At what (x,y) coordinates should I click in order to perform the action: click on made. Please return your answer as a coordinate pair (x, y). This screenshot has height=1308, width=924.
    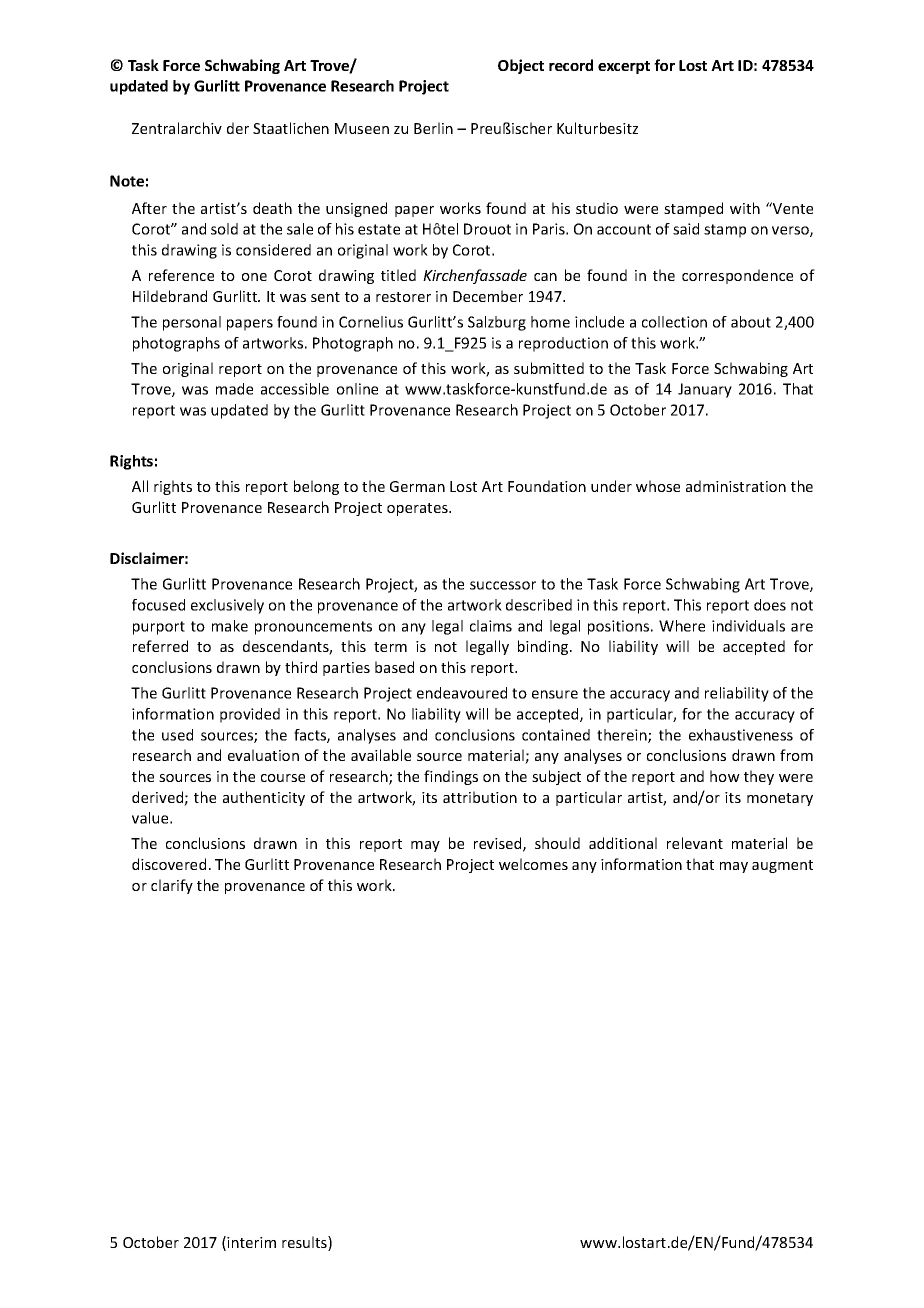
    Looking at the image, I should click on (234, 389).
